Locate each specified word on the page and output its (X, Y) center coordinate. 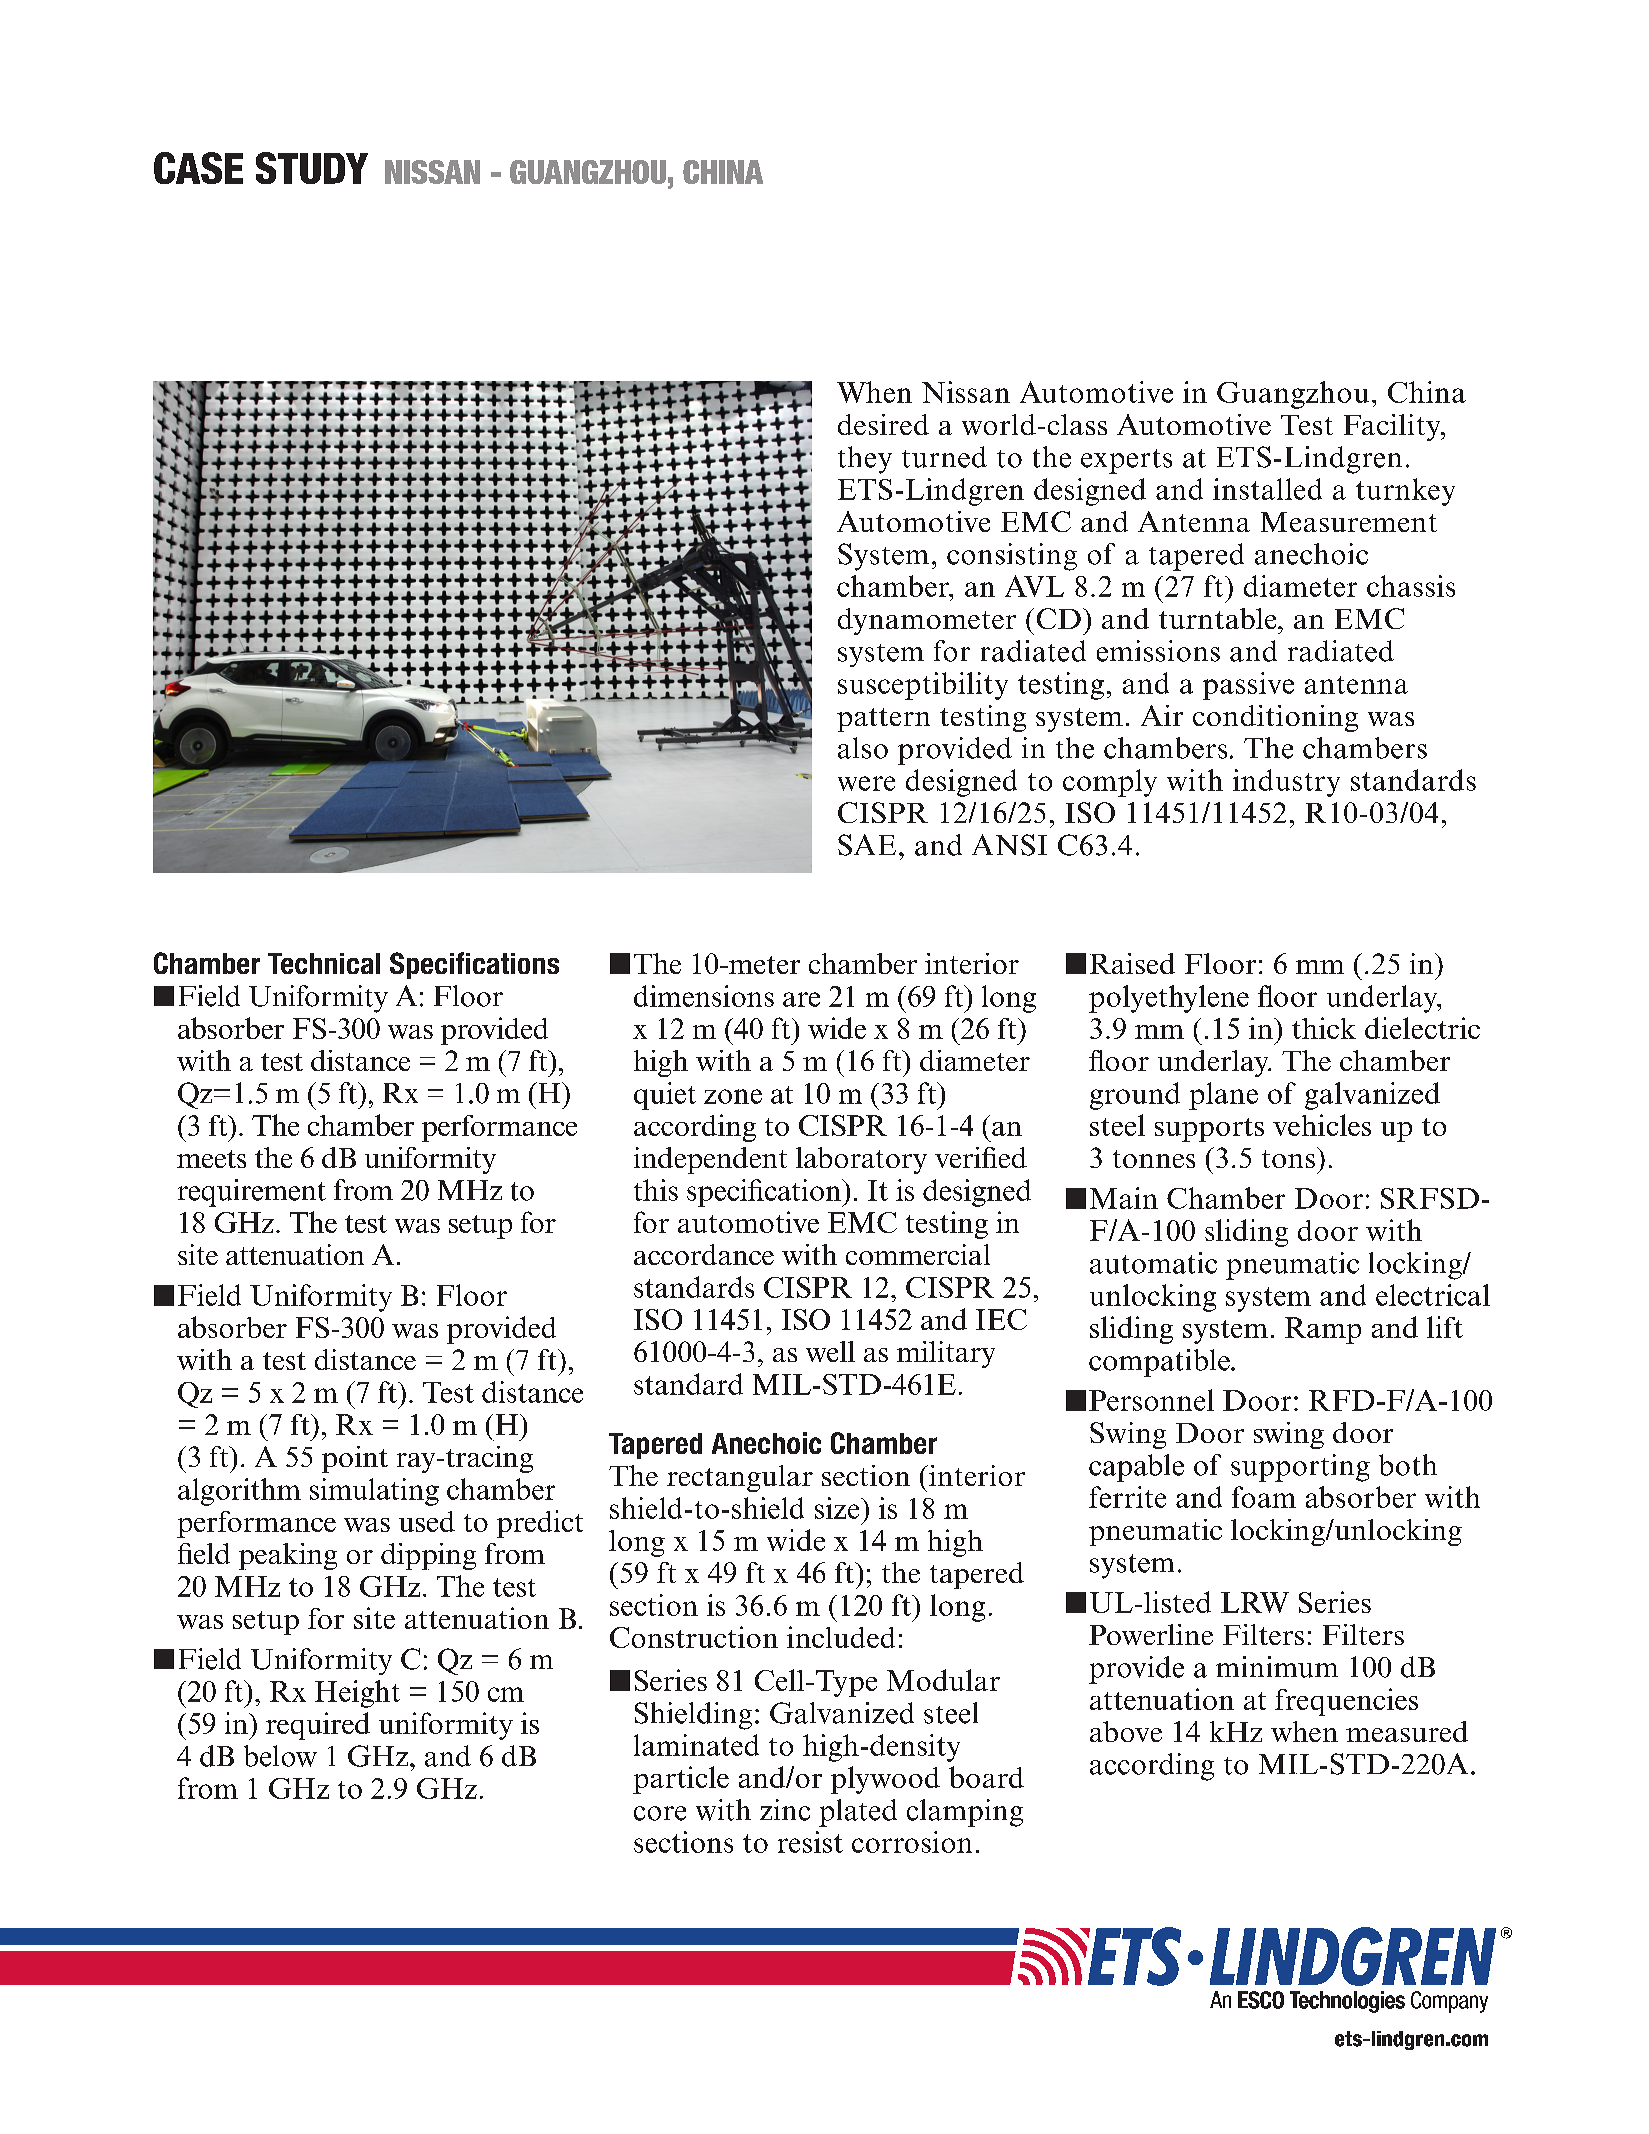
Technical (324, 963)
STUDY (312, 168)
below (280, 1756)
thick (1324, 1028)
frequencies (1346, 1702)
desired (883, 424)
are (801, 999)
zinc (785, 1810)
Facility (1393, 427)
